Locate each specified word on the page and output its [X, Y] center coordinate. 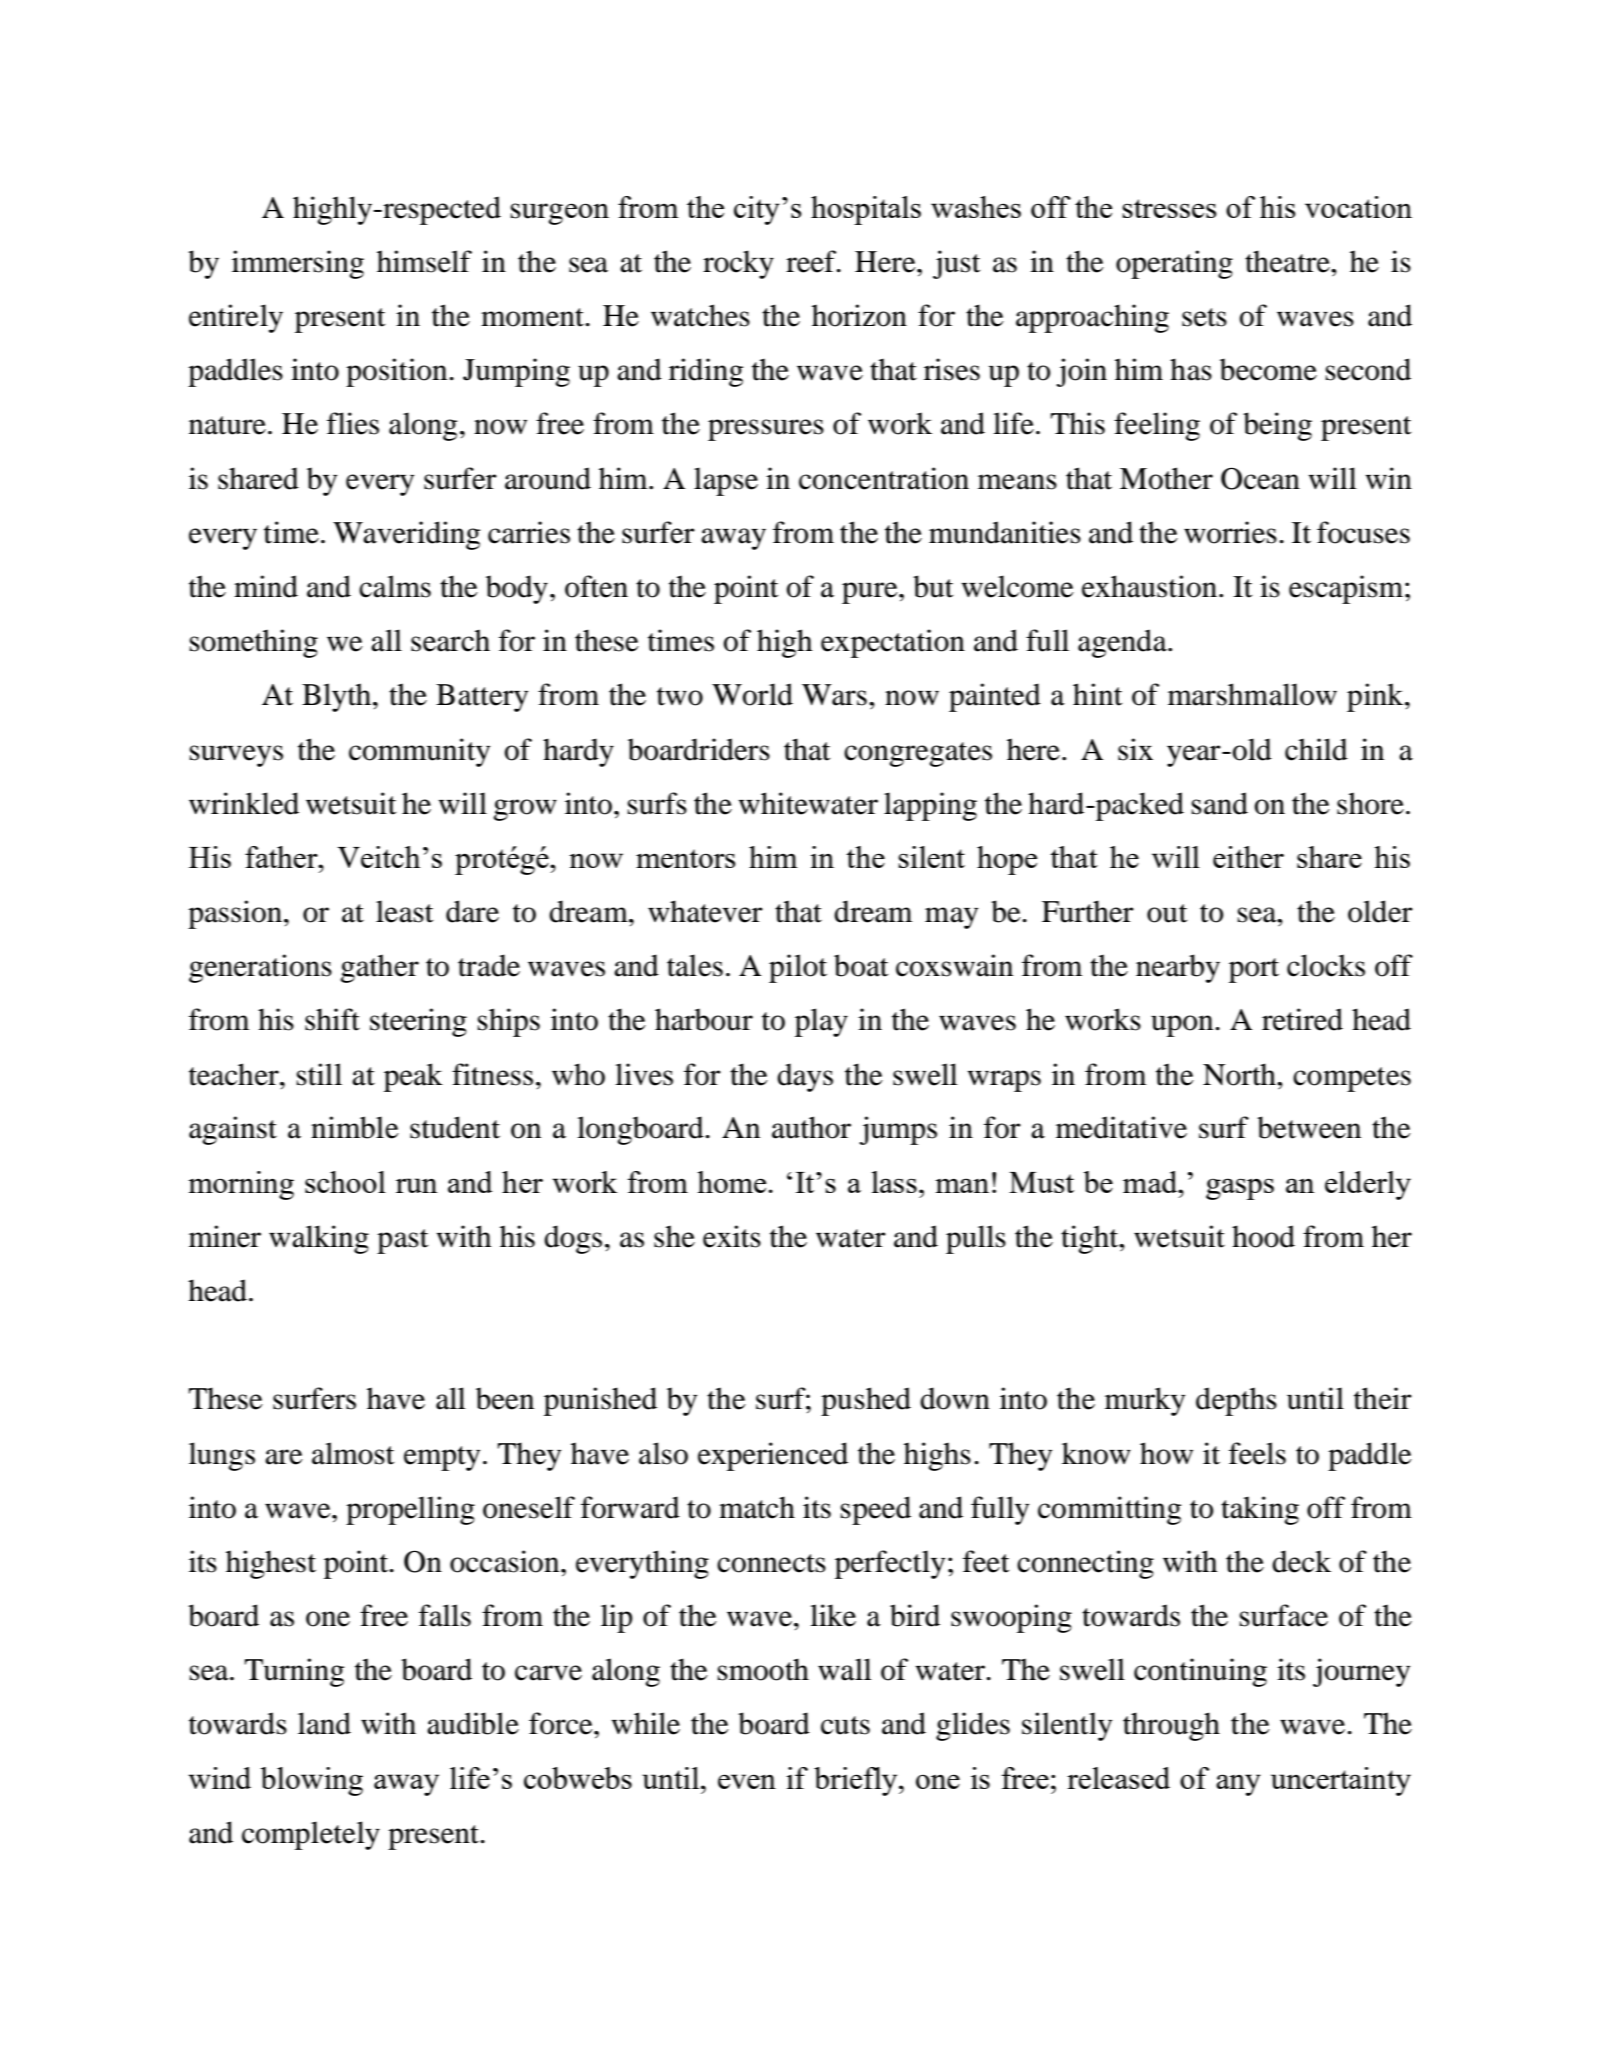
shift [332, 1019]
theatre [1288, 261]
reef [812, 261]
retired [1302, 1019]
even [747, 1781]
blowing [311, 1781]
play [821, 1022]
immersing [298, 264]
